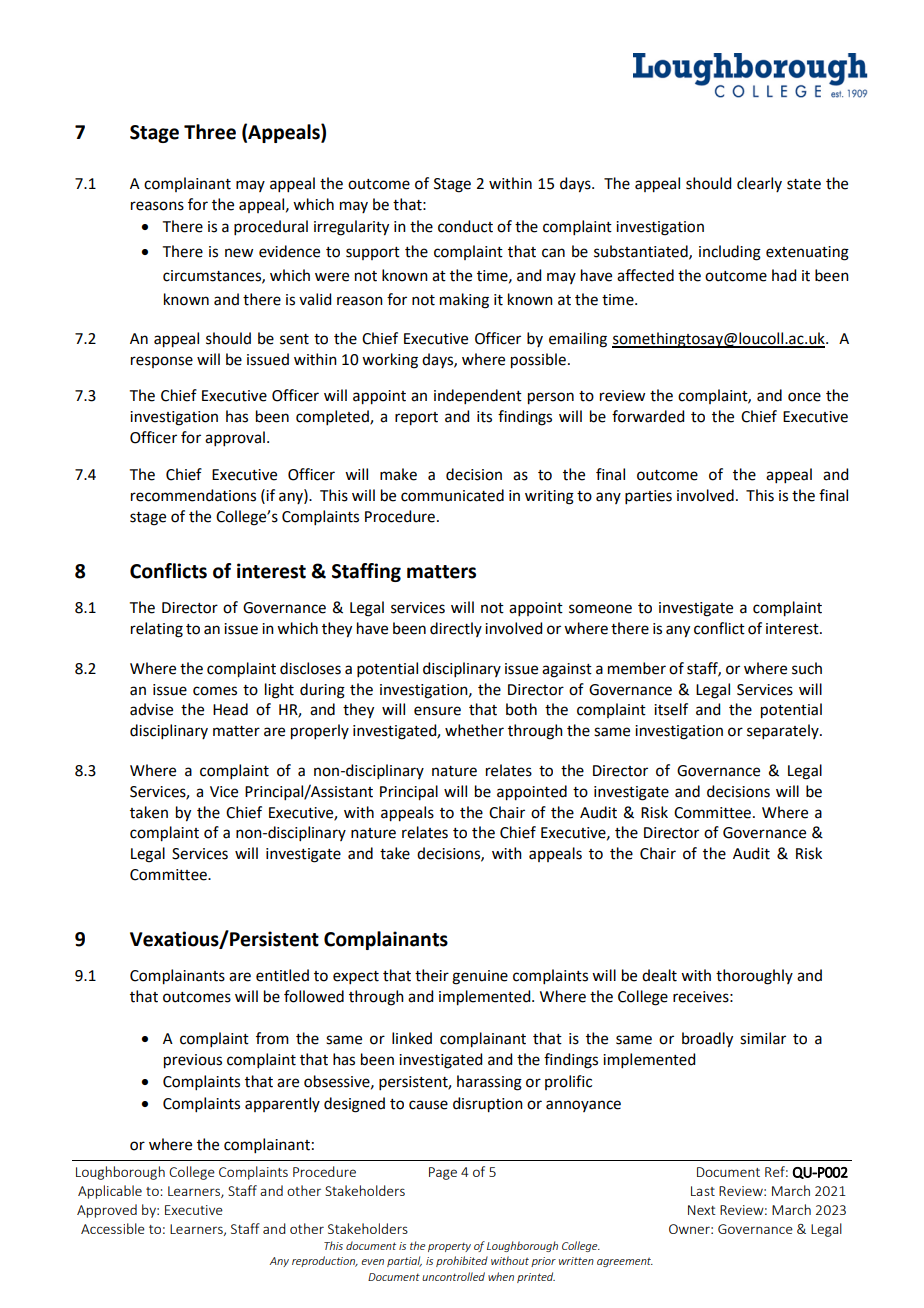  Describe the element at coordinates (282, 975) in the screenshot. I see `entitled` at that location.
